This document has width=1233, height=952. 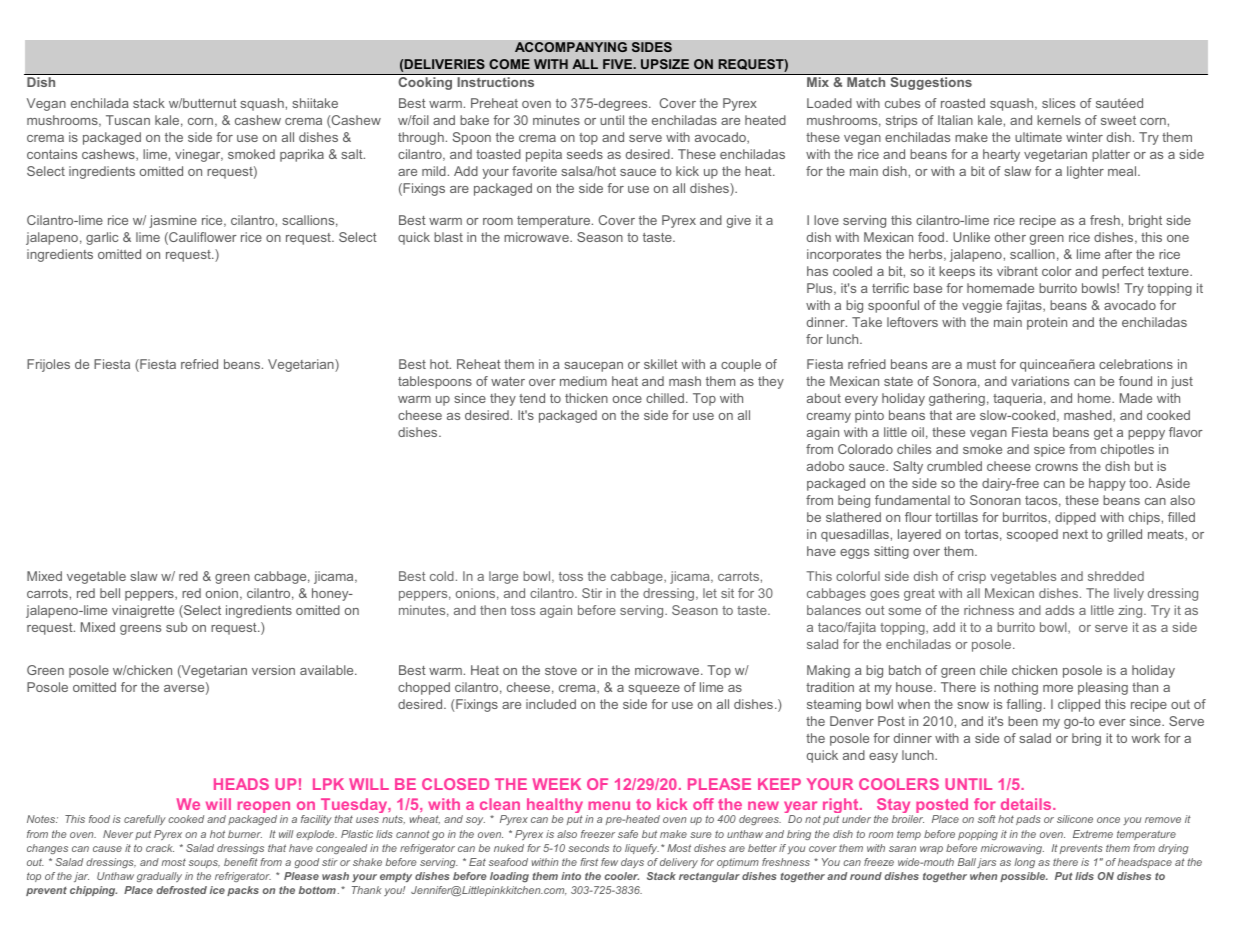 What do you see at coordinates (618, 64) in the document?
I see `FIVE` at bounding box center [618, 64].
